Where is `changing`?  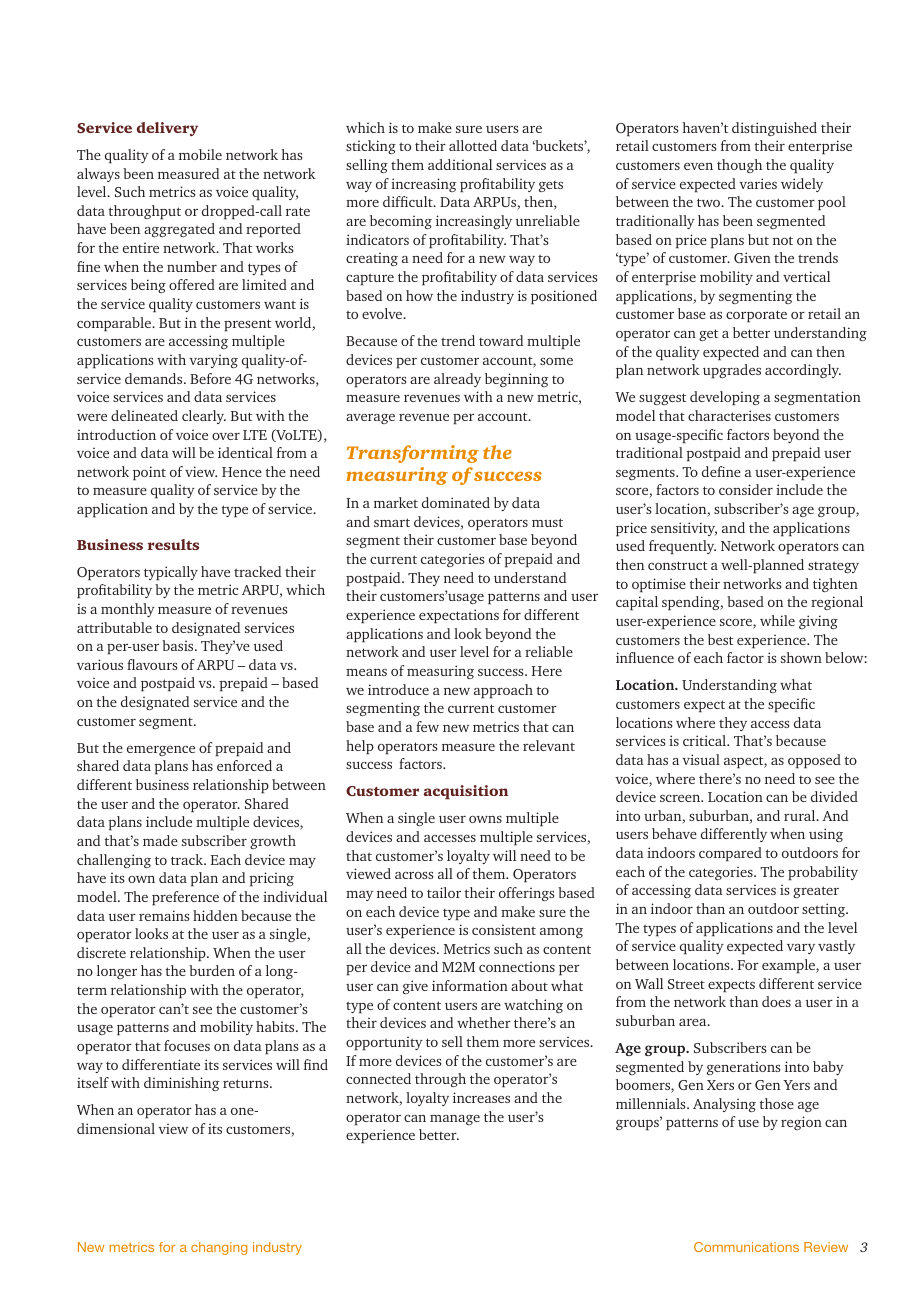
changing is located at coordinates (219, 1248).
